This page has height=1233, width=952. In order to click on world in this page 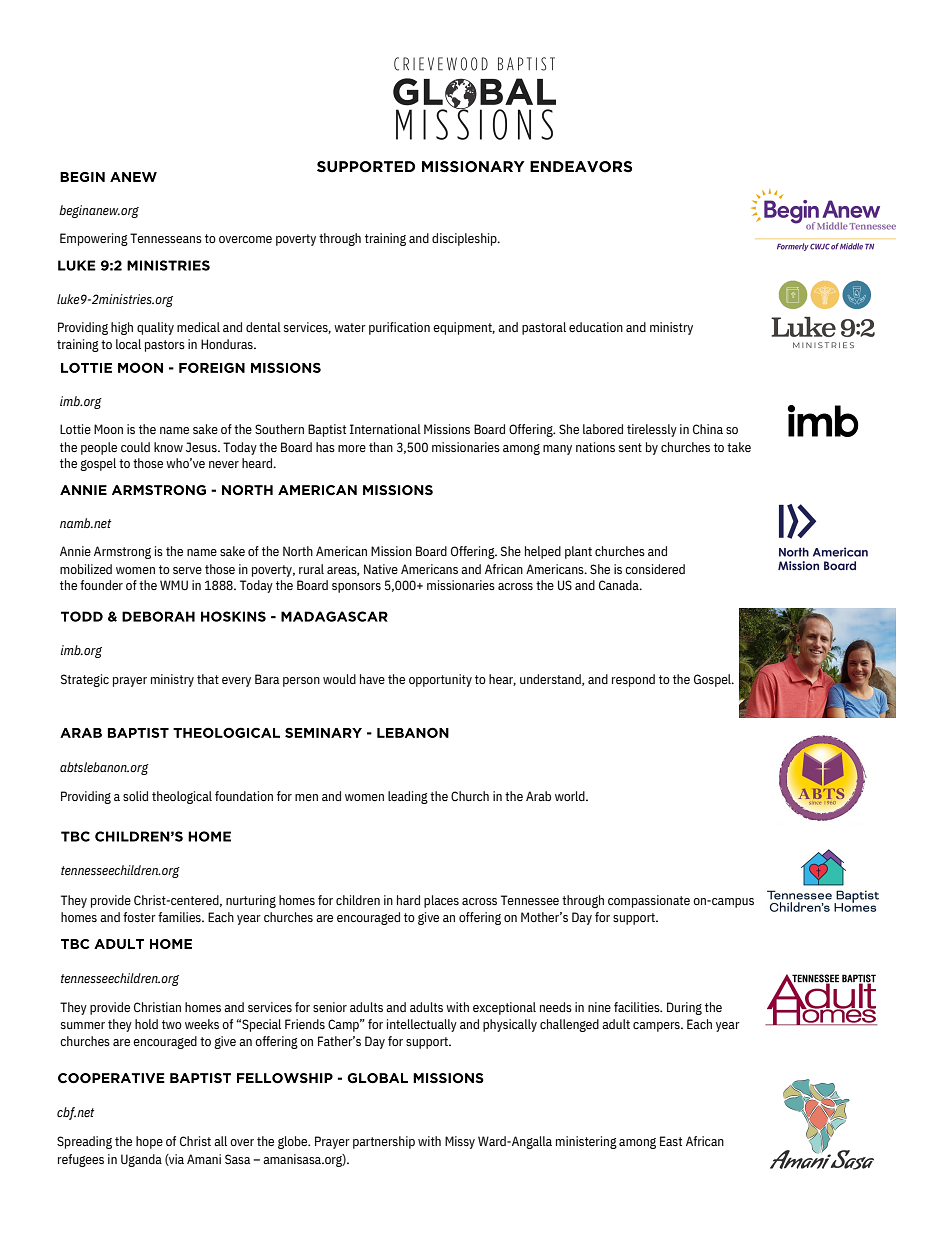, I will do `click(571, 796)`.
